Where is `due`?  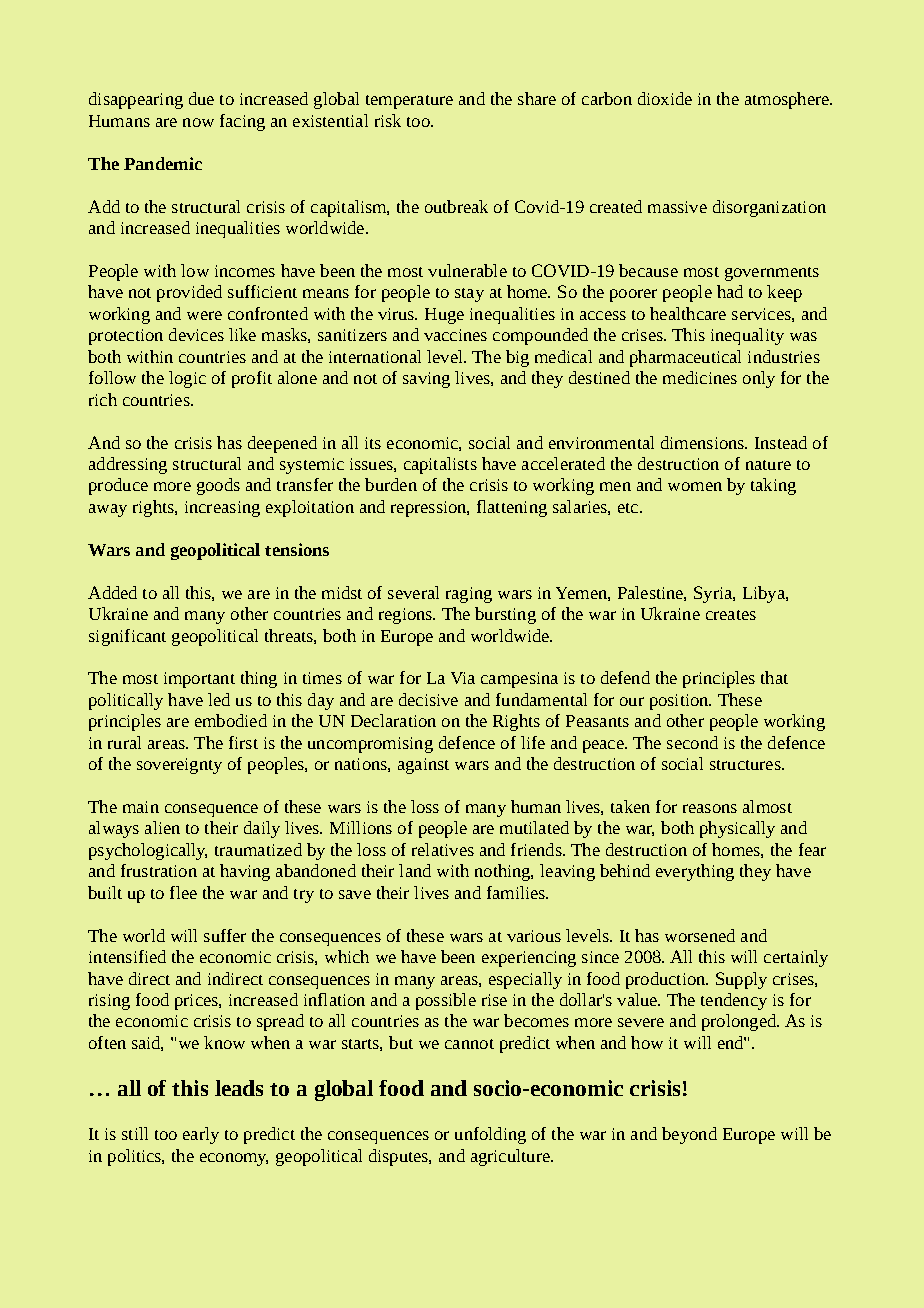 due is located at coordinates (201, 98).
